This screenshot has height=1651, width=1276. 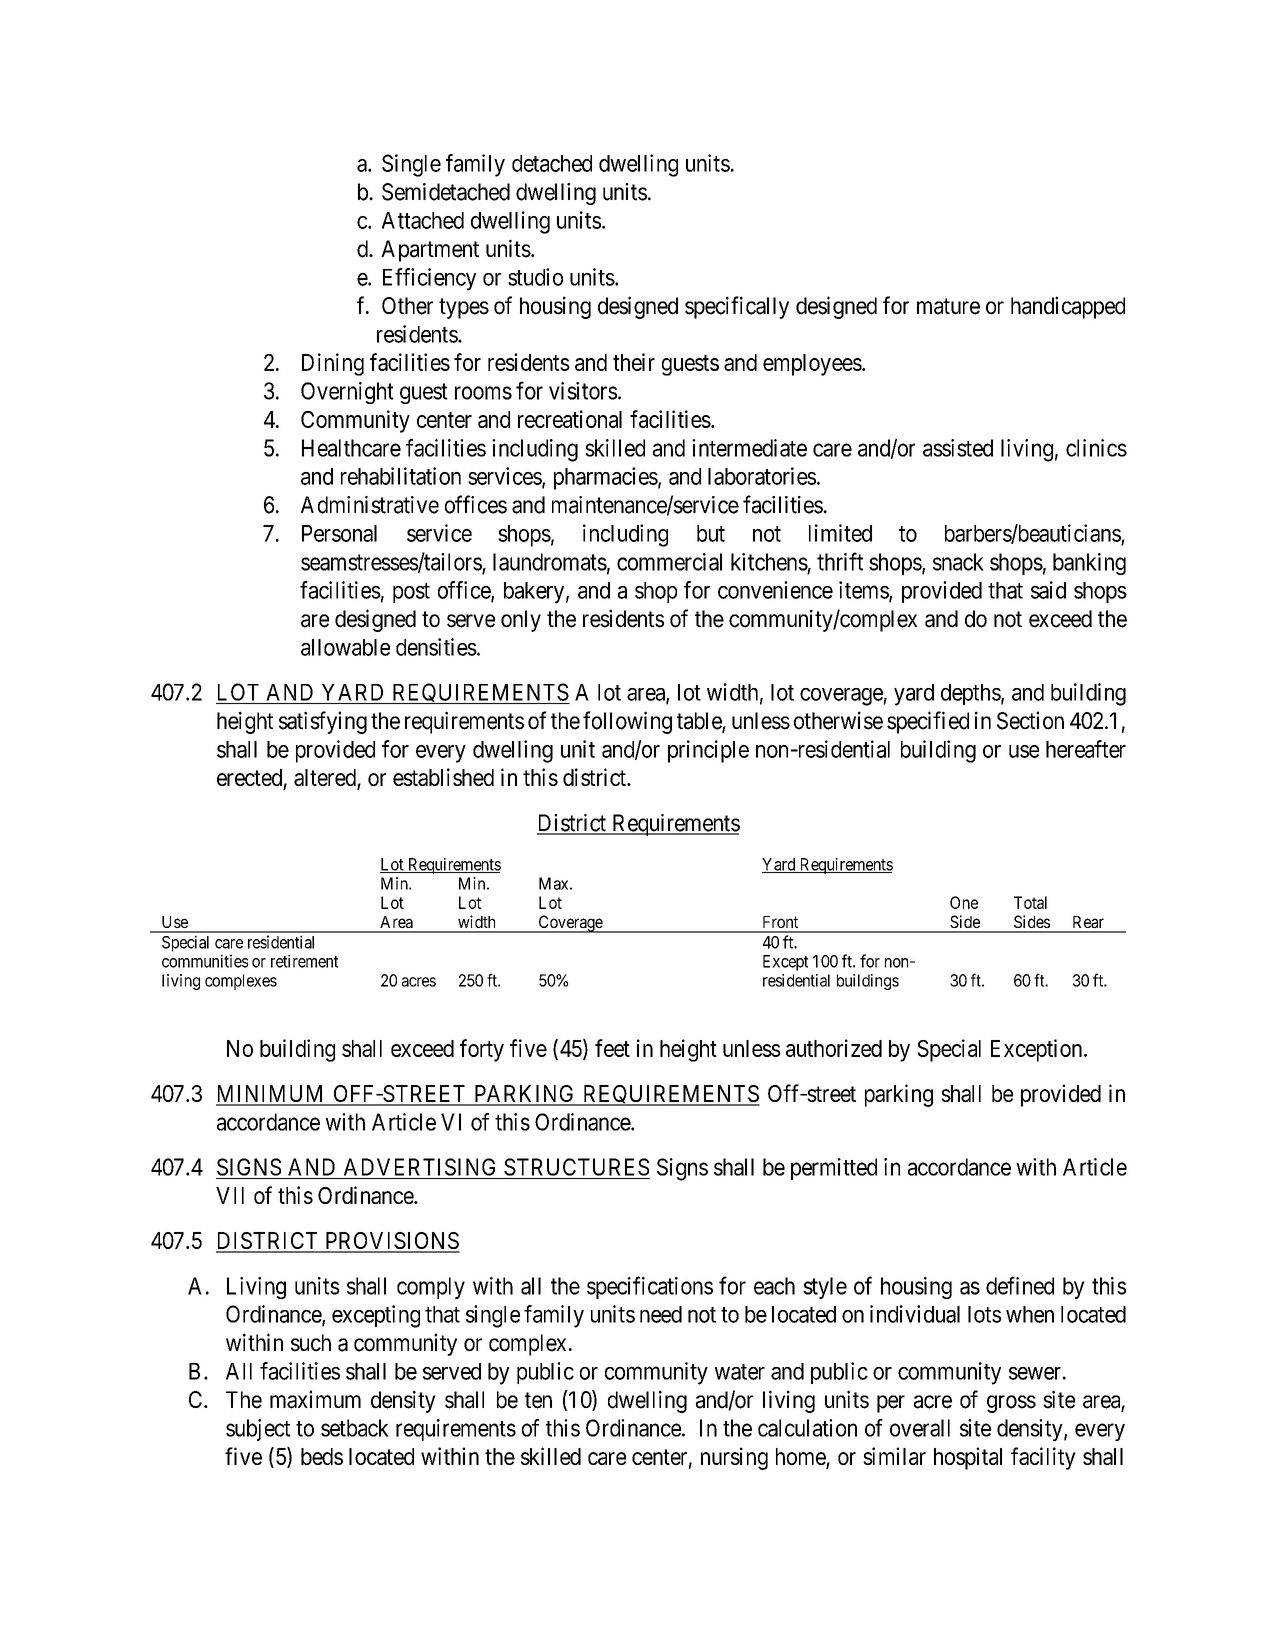 What do you see at coordinates (834, 1169) in the screenshot?
I see `permitted` at bounding box center [834, 1169].
